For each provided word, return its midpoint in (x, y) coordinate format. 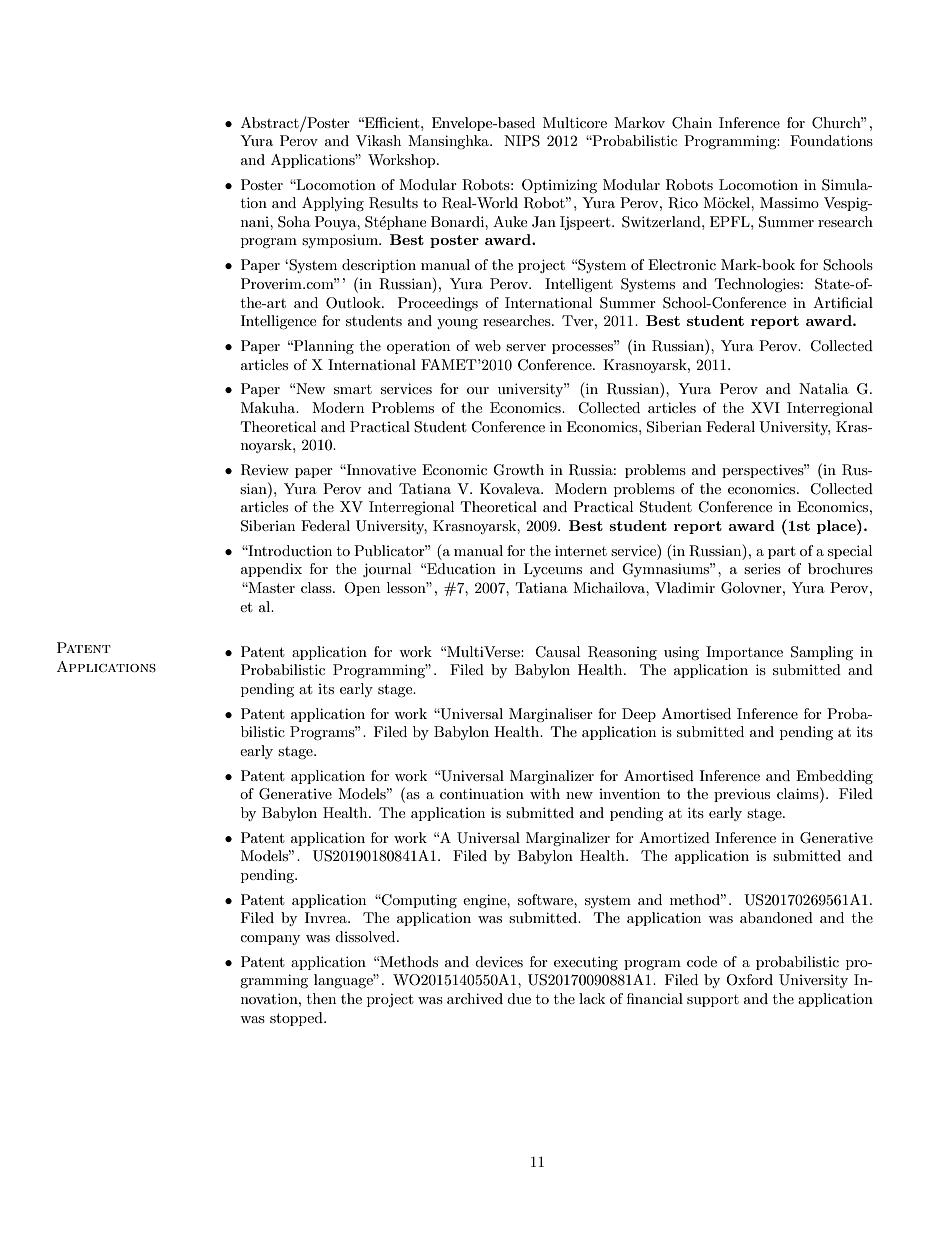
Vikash (378, 140)
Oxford (749, 980)
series (762, 568)
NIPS (522, 141)
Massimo (789, 202)
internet (581, 550)
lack (592, 998)
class (317, 587)
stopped (297, 1019)
